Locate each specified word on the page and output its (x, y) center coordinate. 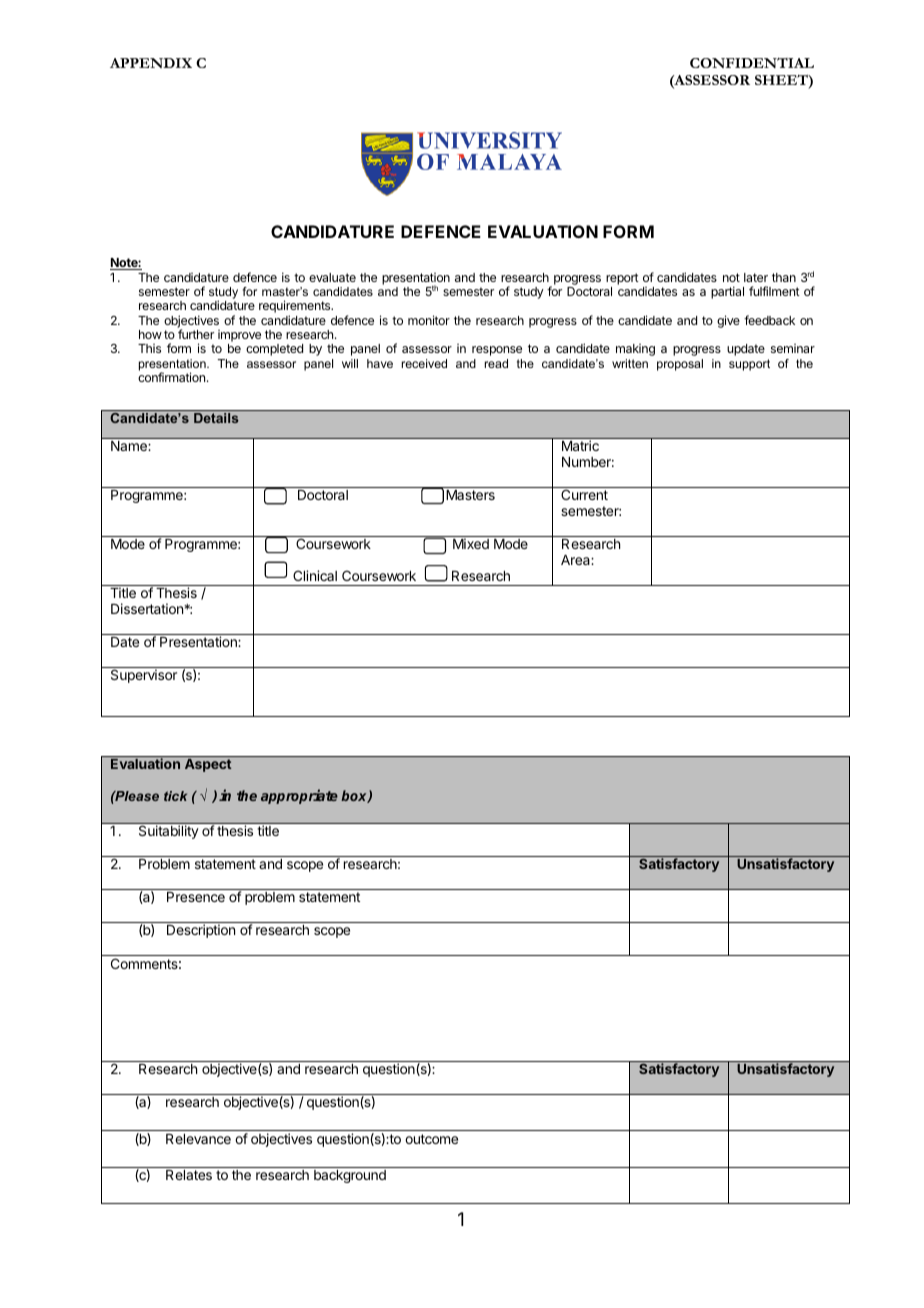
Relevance (198, 1139)
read (496, 363)
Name (129, 446)
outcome (431, 1139)
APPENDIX (151, 63)
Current (584, 494)
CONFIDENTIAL (752, 63)
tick (175, 796)
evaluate (332, 277)
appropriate (299, 796)
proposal (680, 365)
